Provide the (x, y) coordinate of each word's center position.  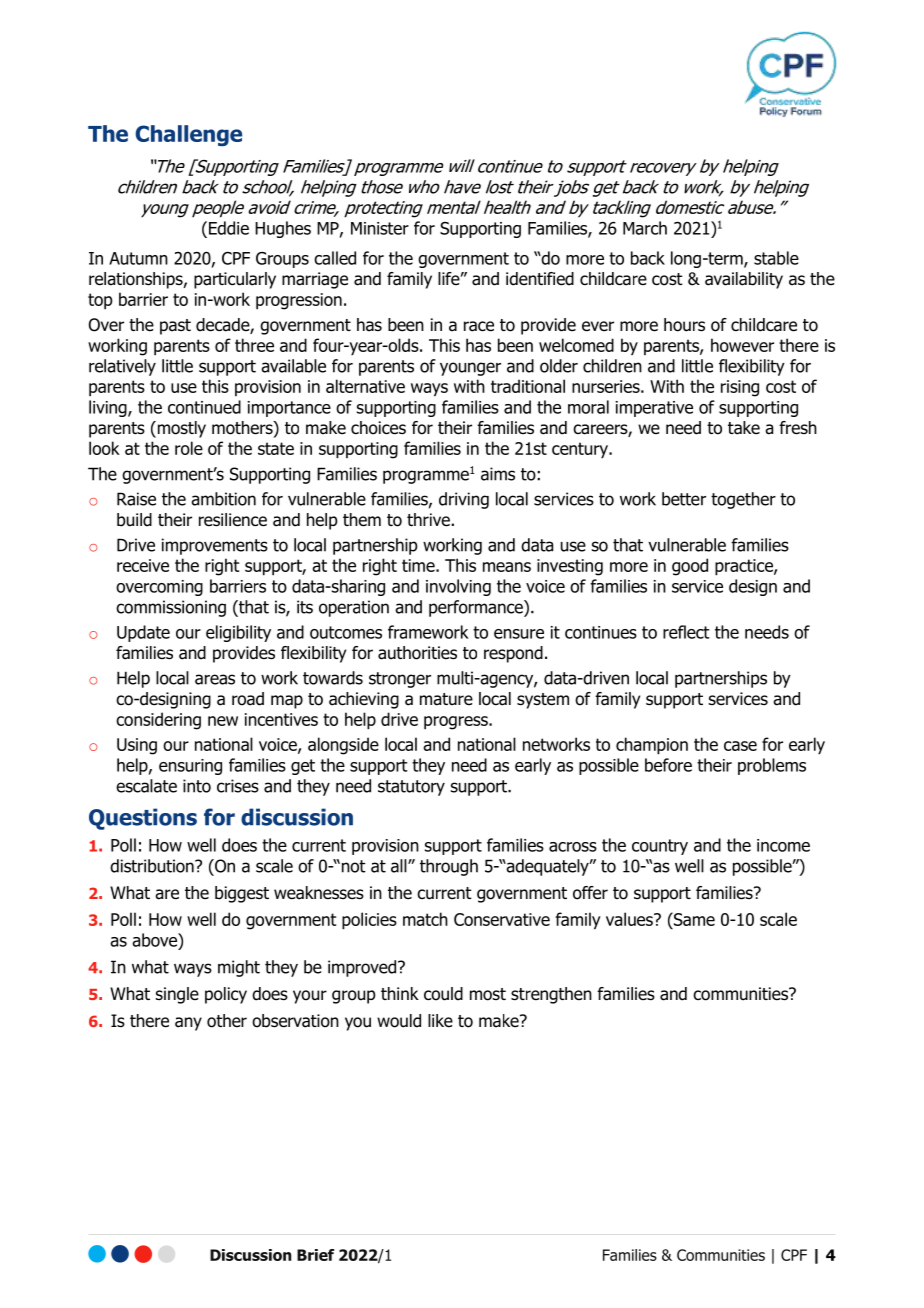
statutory (411, 788)
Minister (380, 228)
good (690, 567)
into (197, 786)
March (645, 228)
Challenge (188, 135)
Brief (315, 1255)
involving (458, 587)
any (188, 1024)
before (668, 765)
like (440, 1020)
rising (740, 388)
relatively (122, 367)
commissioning (171, 608)
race (479, 326)
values (630, 919)
